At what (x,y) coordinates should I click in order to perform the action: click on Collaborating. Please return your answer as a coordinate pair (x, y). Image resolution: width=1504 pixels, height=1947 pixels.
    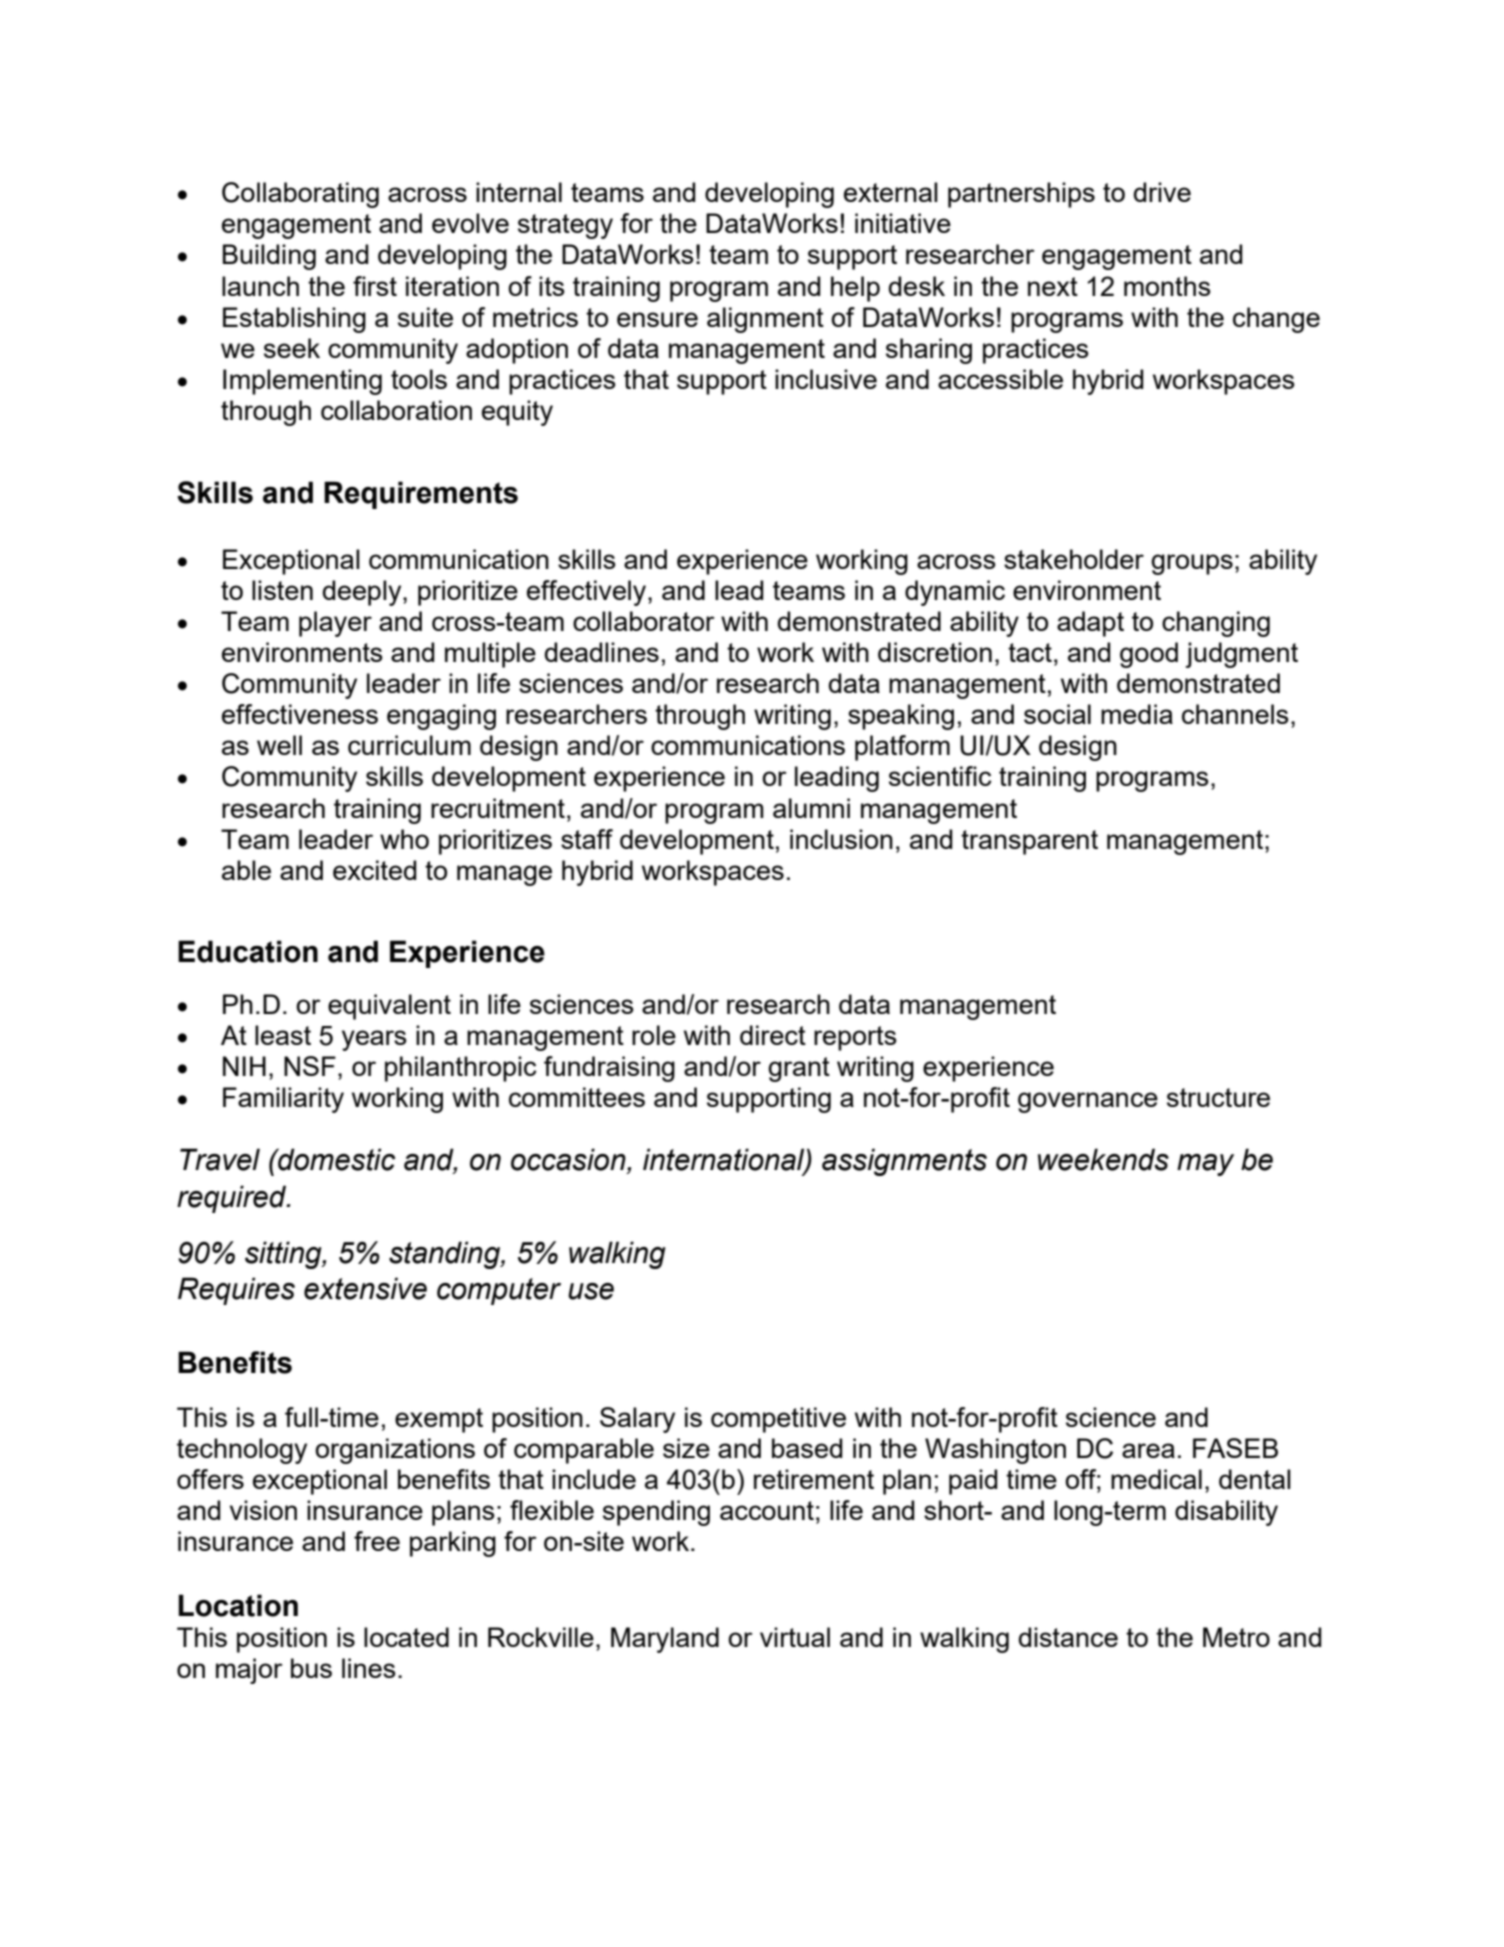
    Looking at the image, I should click on (300, 195).
